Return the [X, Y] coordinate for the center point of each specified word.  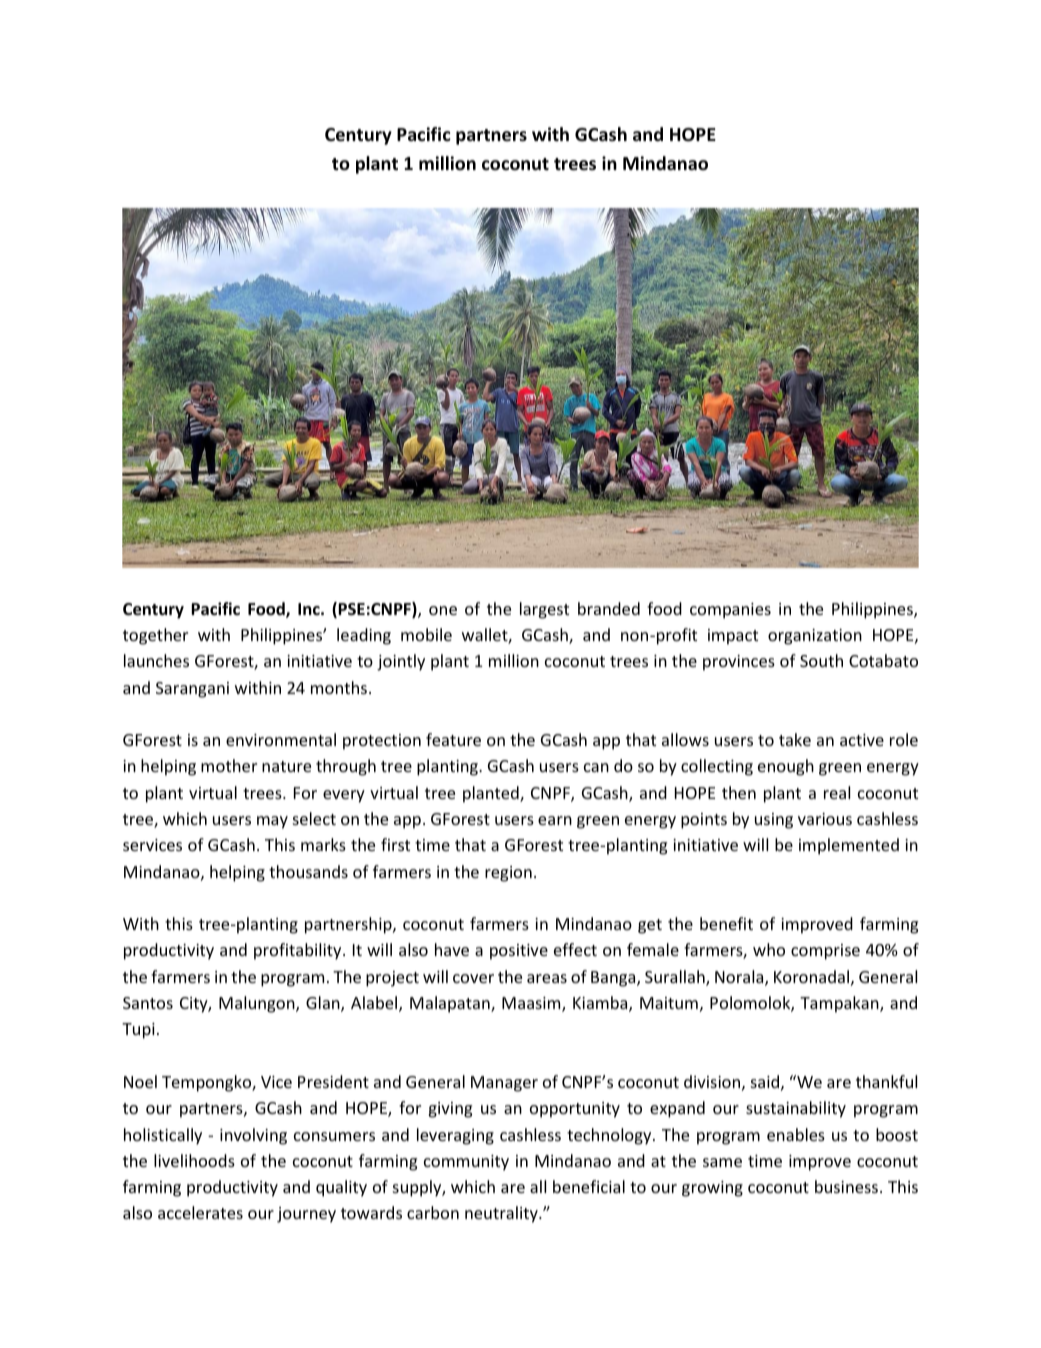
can [596, 767]
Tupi [138, 1031]
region [508, 874]
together [155, 636]
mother [229, 765]
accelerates [200, 1212]
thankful [886, 1081]
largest [544, 610]
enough [786, 767]
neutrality [502, 1214]
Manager [504, 1084]
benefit [726, 923]
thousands [308, 871]
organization [815, 637]
